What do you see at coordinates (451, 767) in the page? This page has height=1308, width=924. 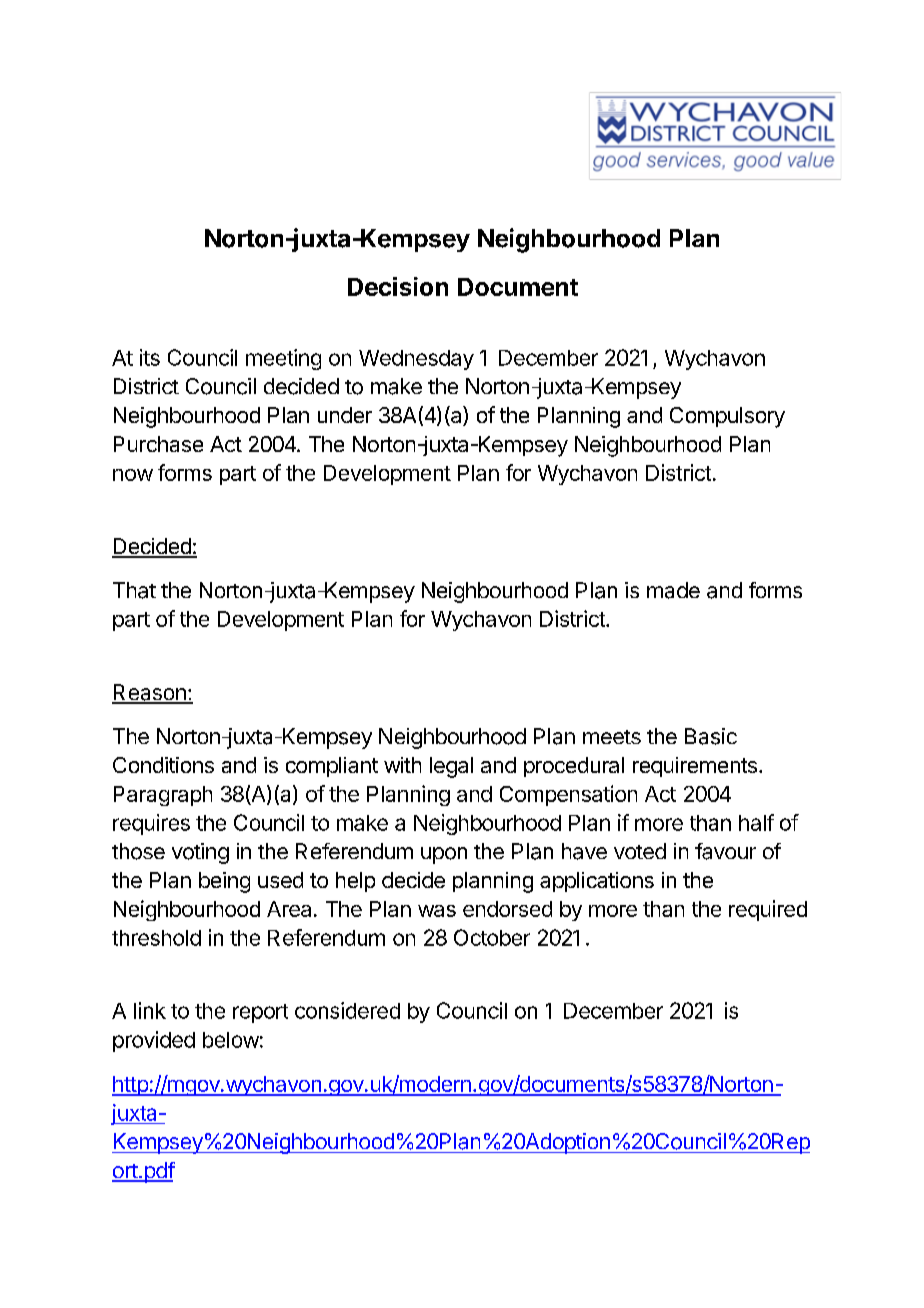 I see `legal` at bounding box center [451, 767].
